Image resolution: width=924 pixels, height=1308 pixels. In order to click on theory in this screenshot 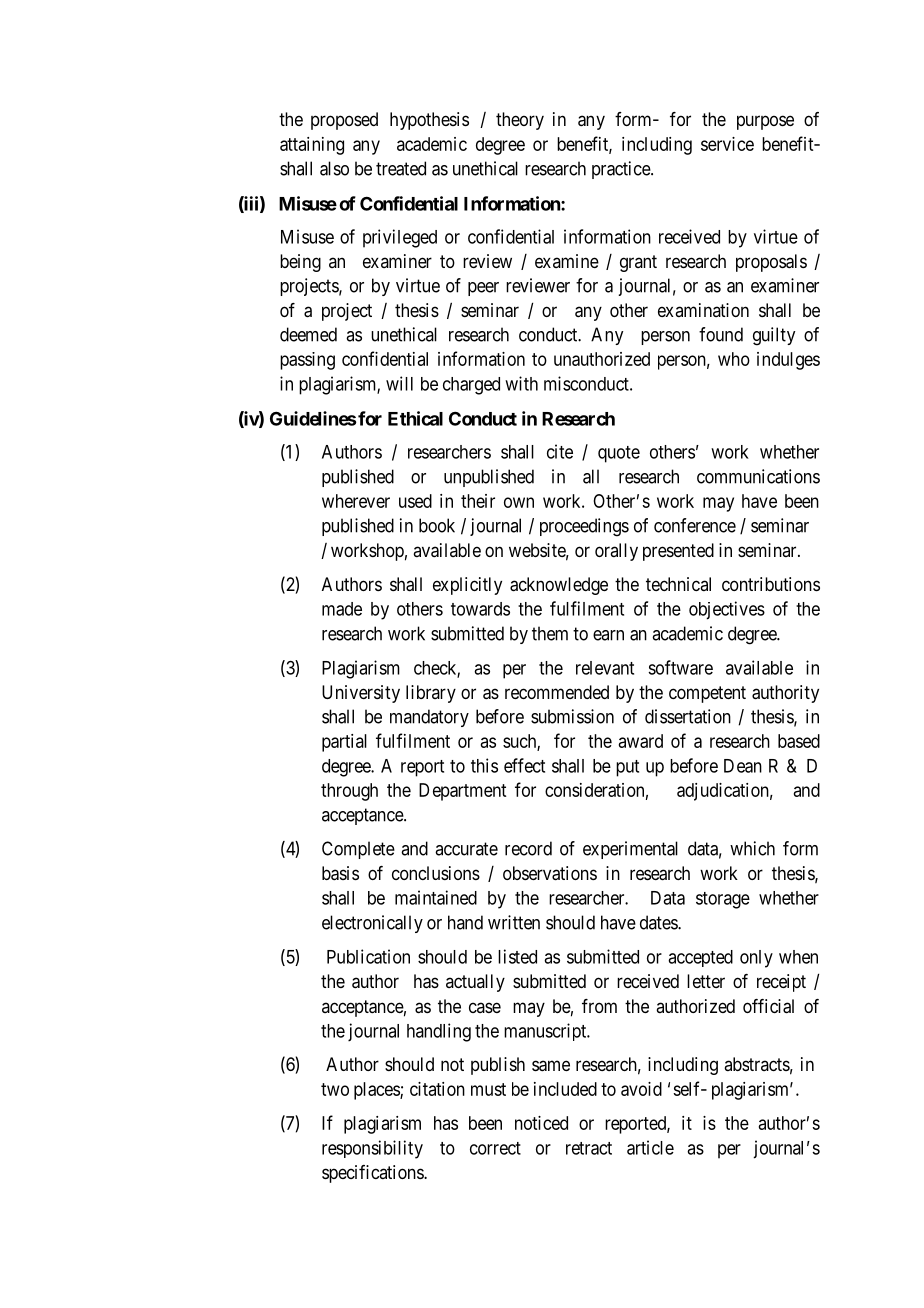, I will do `click(520, 121)`.
